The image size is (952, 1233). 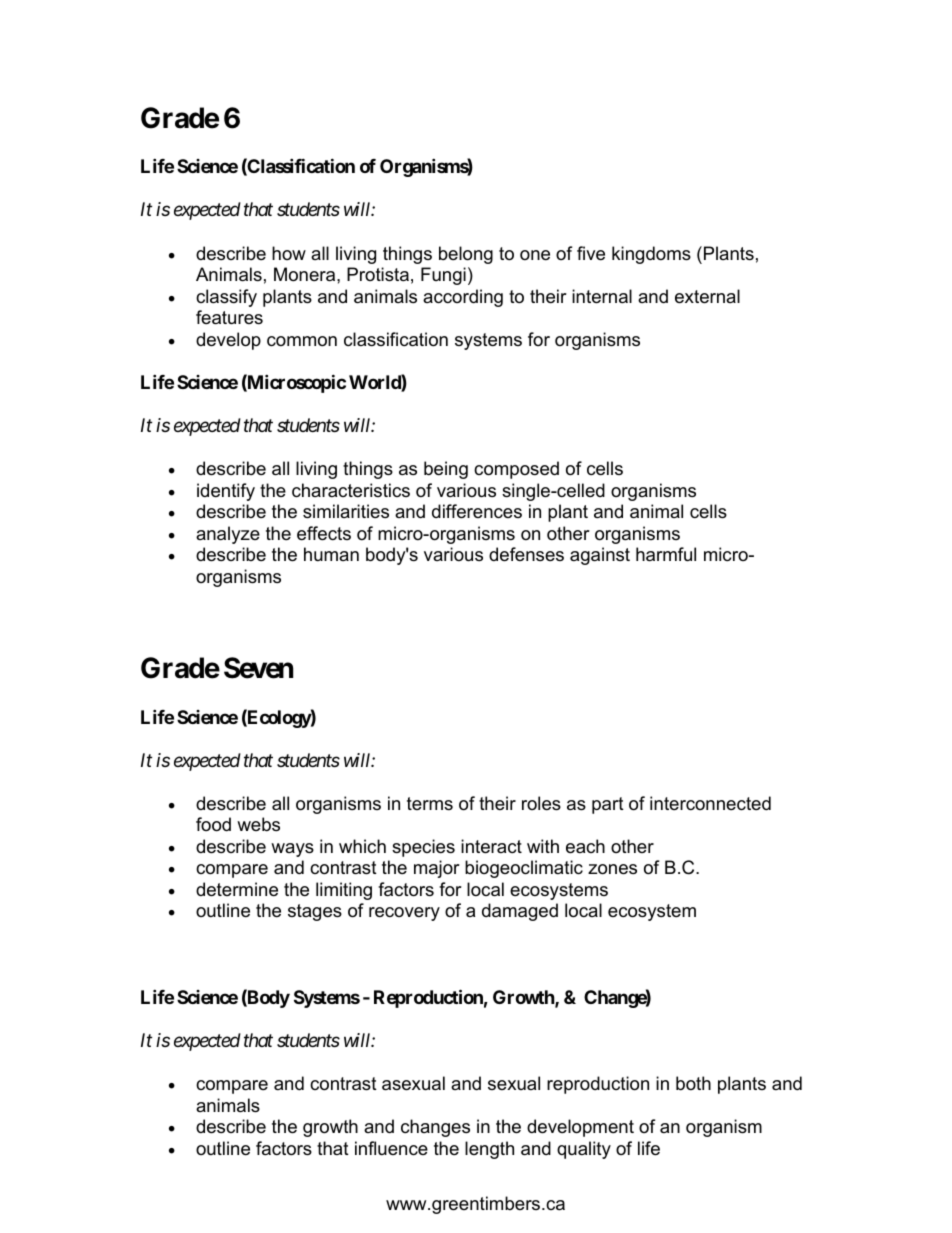 I want to click on stages, so click(x=315, y=912).
